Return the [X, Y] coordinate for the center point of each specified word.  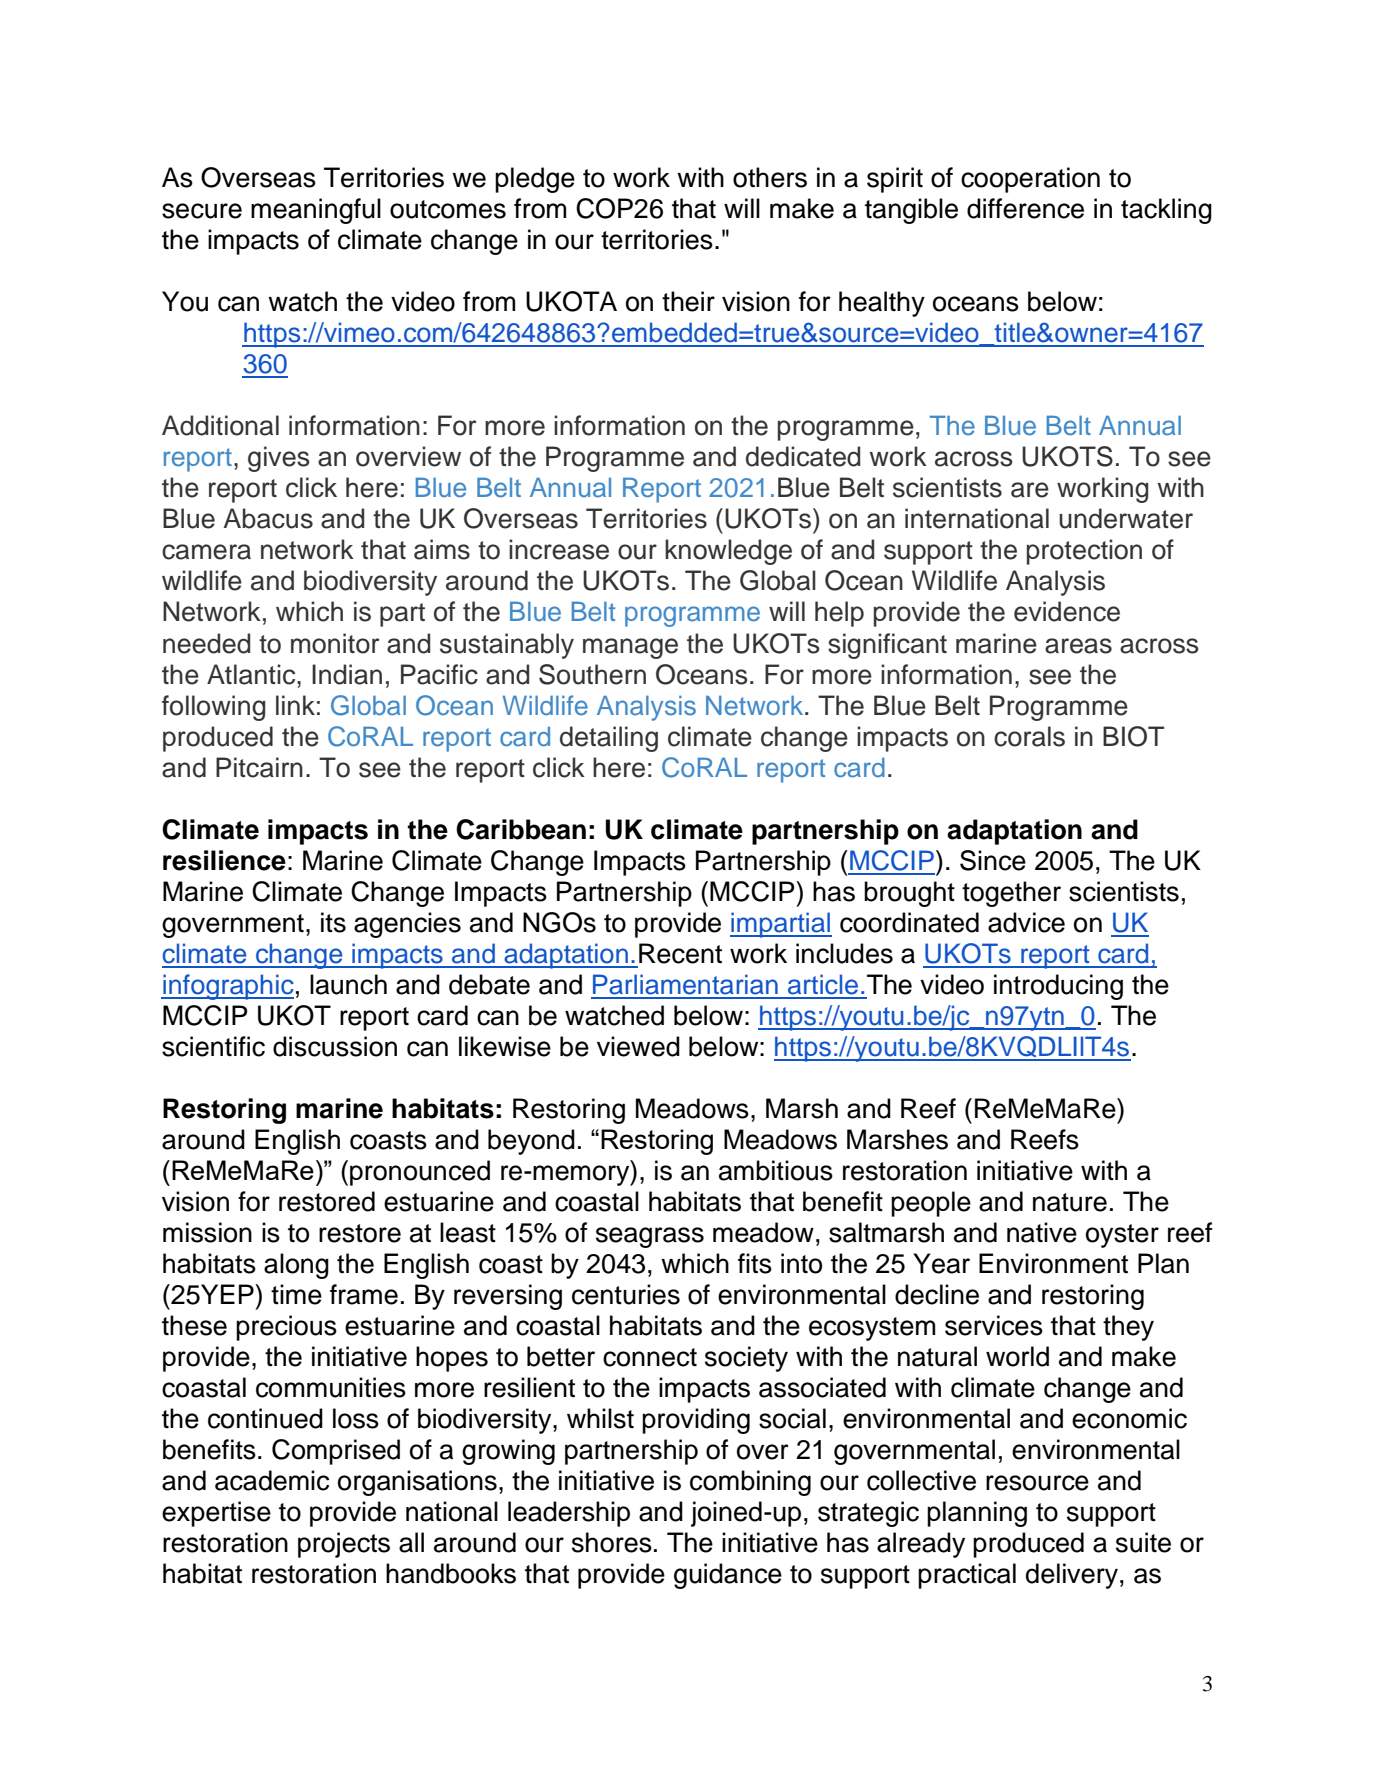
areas [1078, 646]
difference [1025, 208]
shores [612, 1542]
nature [1070, 1202]
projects [344, 1545]
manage [630, 648]
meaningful [316, 211]
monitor [335, 643]
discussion [335, 1046]
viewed [638, 1046]
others [770, 177]
